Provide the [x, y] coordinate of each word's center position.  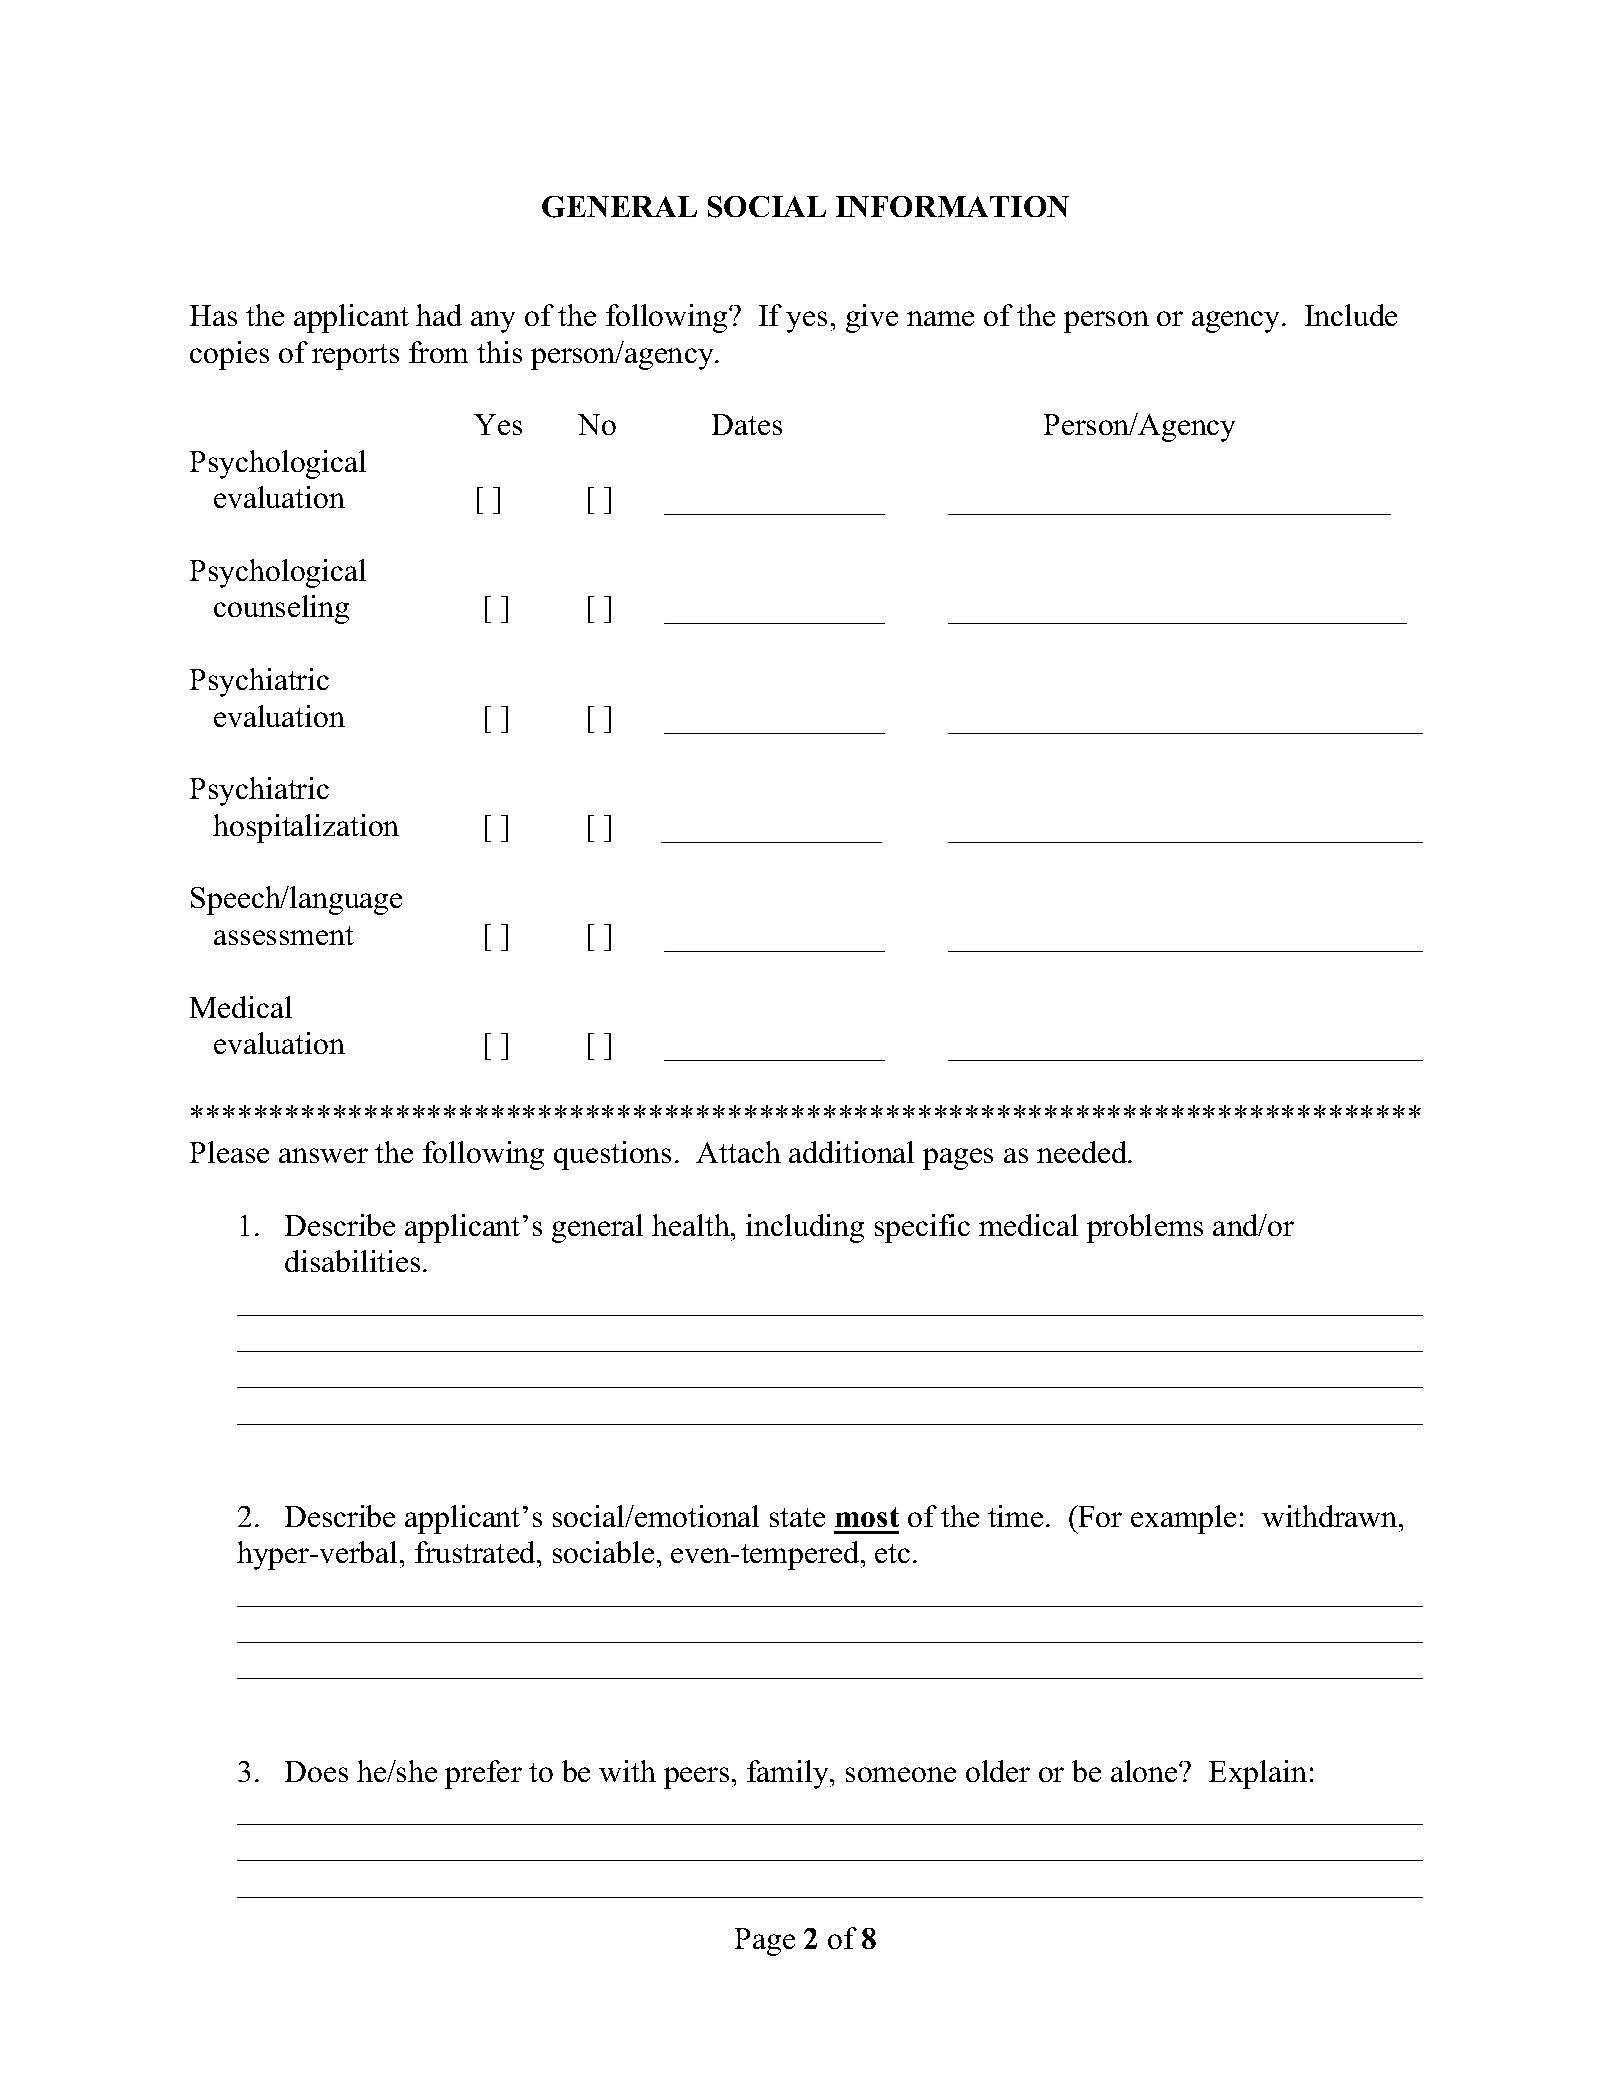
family [789, 1774]
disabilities [352, 1261]
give [872, 318]
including [805, 1228]
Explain [1258, 1774]
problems [1145, 1228]
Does [316, 1771]
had [439, 315]
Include [1351, 315]
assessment [284, 935]
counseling [281, 609]
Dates [747, 424]
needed [1083, 1152]
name [940, 318]
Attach [738, 1152]
